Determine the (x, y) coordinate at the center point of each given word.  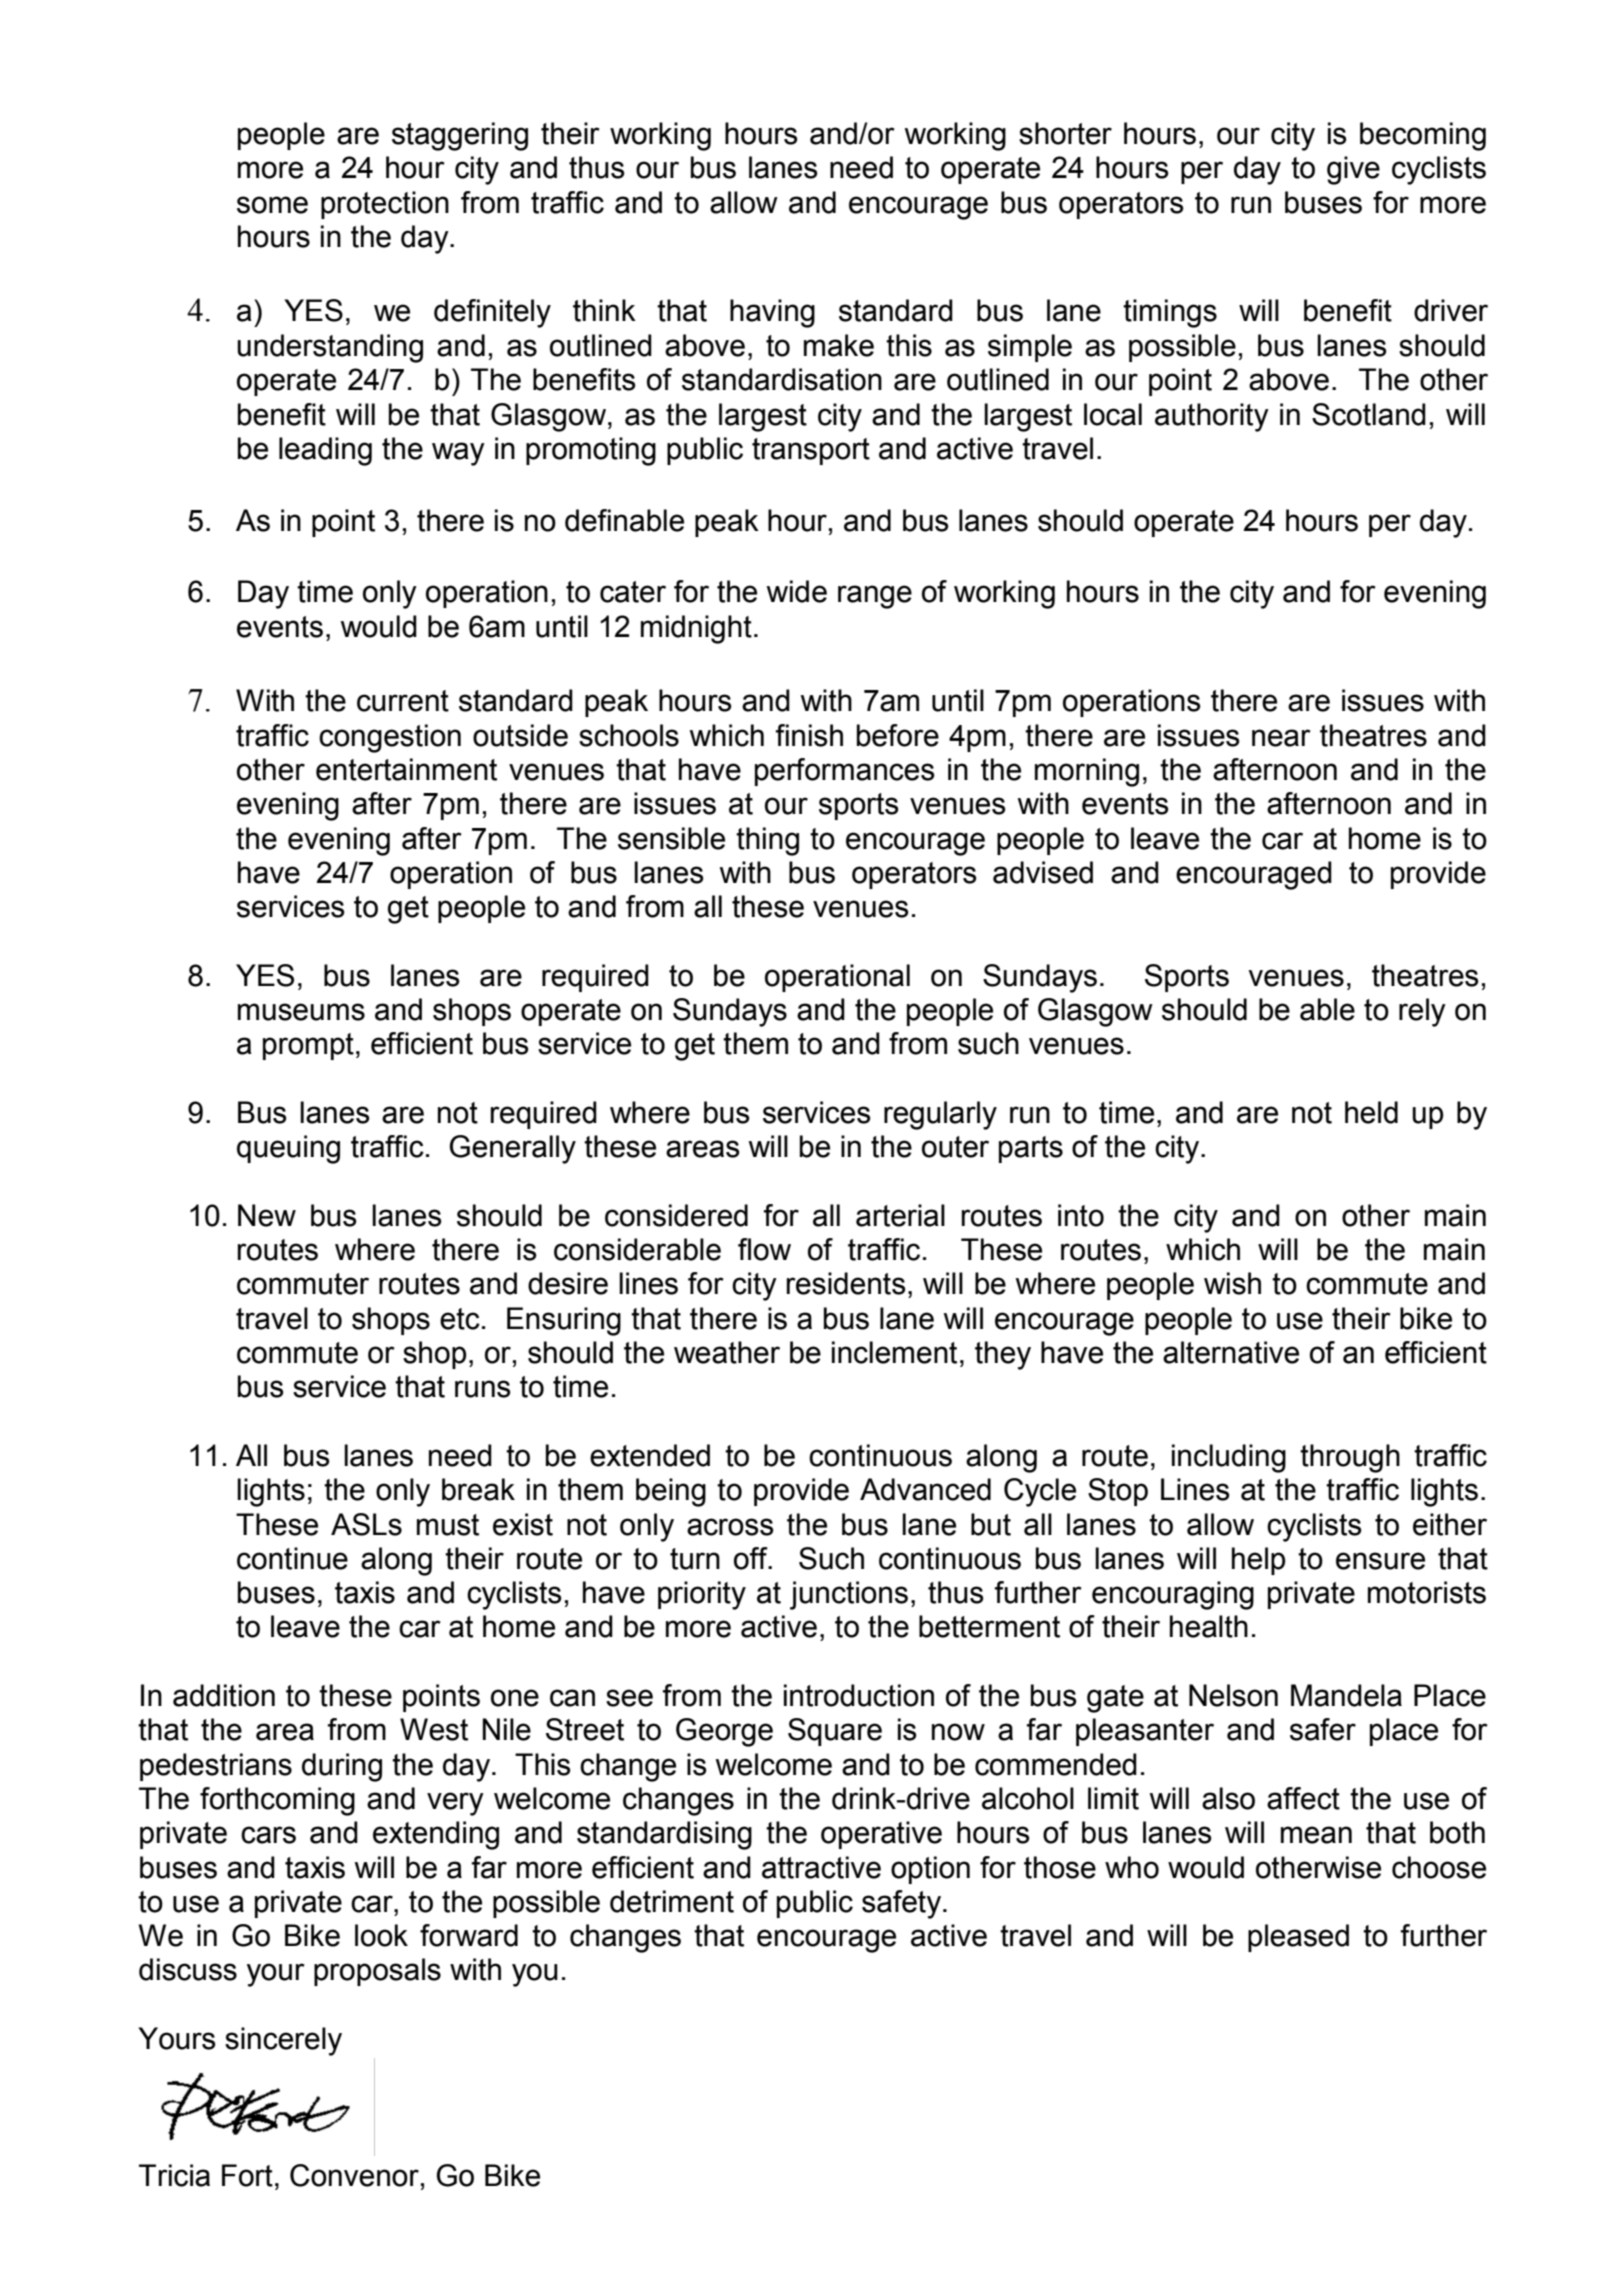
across (730, 1527)
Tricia (174, 2175)
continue (292, 1558)
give (1353, 170)
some (272, 205)
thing (767, 841)
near (1281, 738)
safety (903, 1904)
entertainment (406, 769)
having (772, 313)
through (1350, 1458)
